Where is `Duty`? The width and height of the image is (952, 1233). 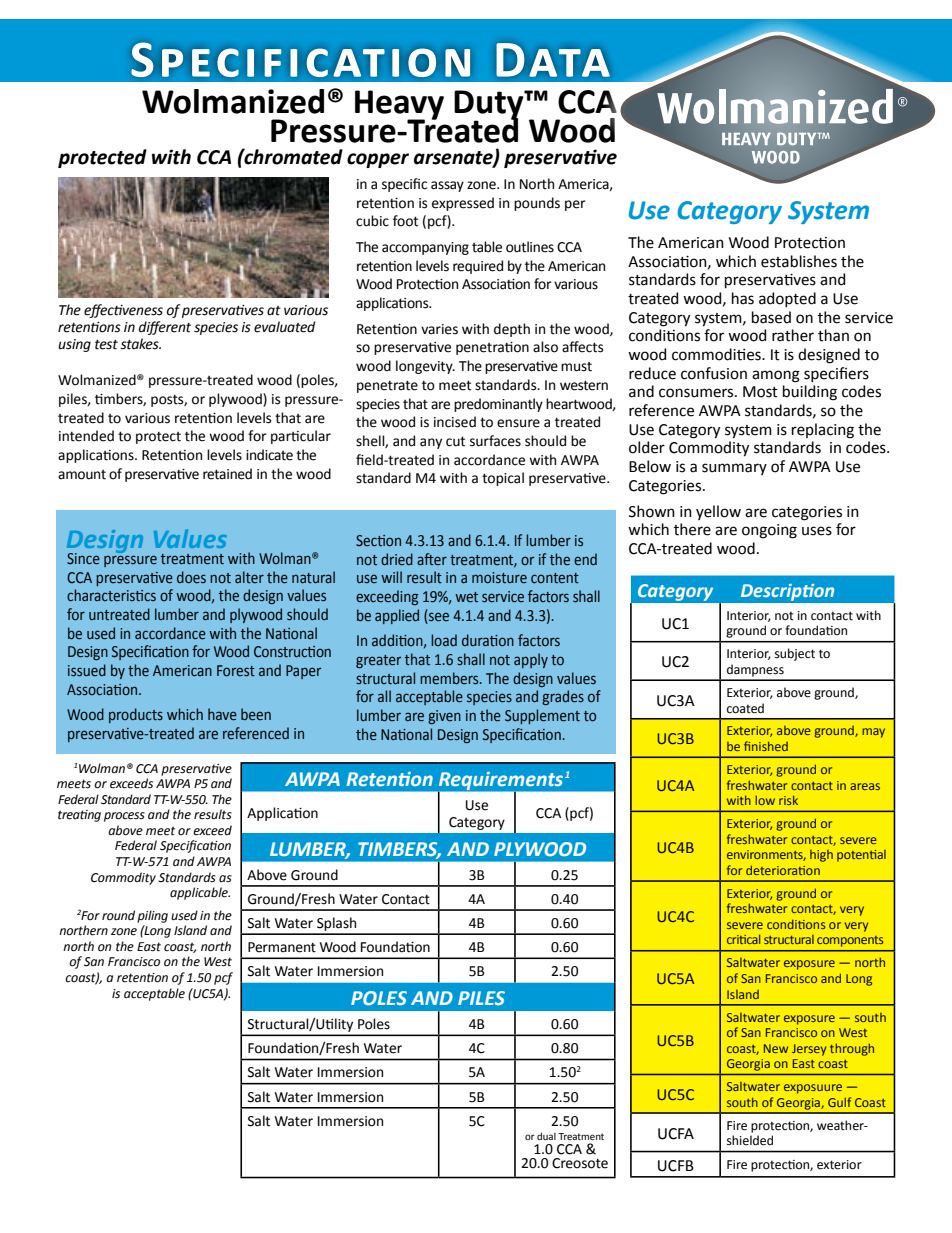 Duty is located at coordinates (490, 105).
